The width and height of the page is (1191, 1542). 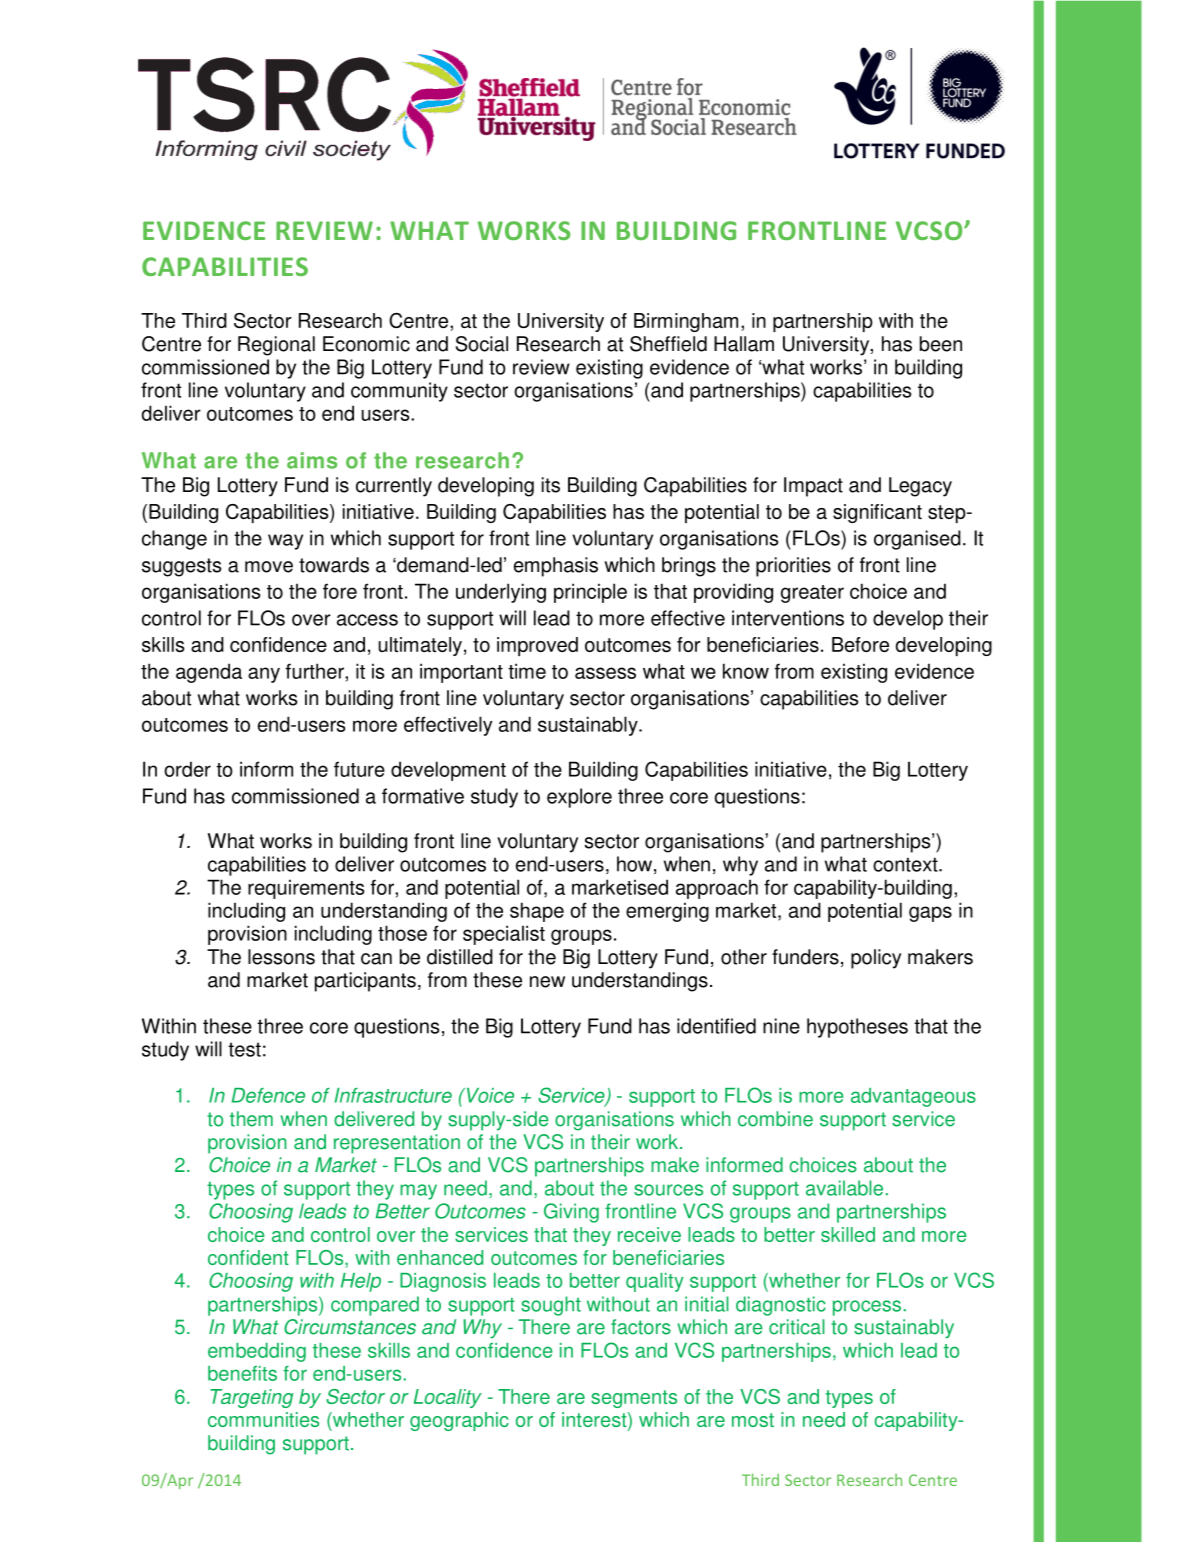 What do you see at coordinates (595, 1421) in the page?
I see `interest` at bounding box center [595, 1421].
